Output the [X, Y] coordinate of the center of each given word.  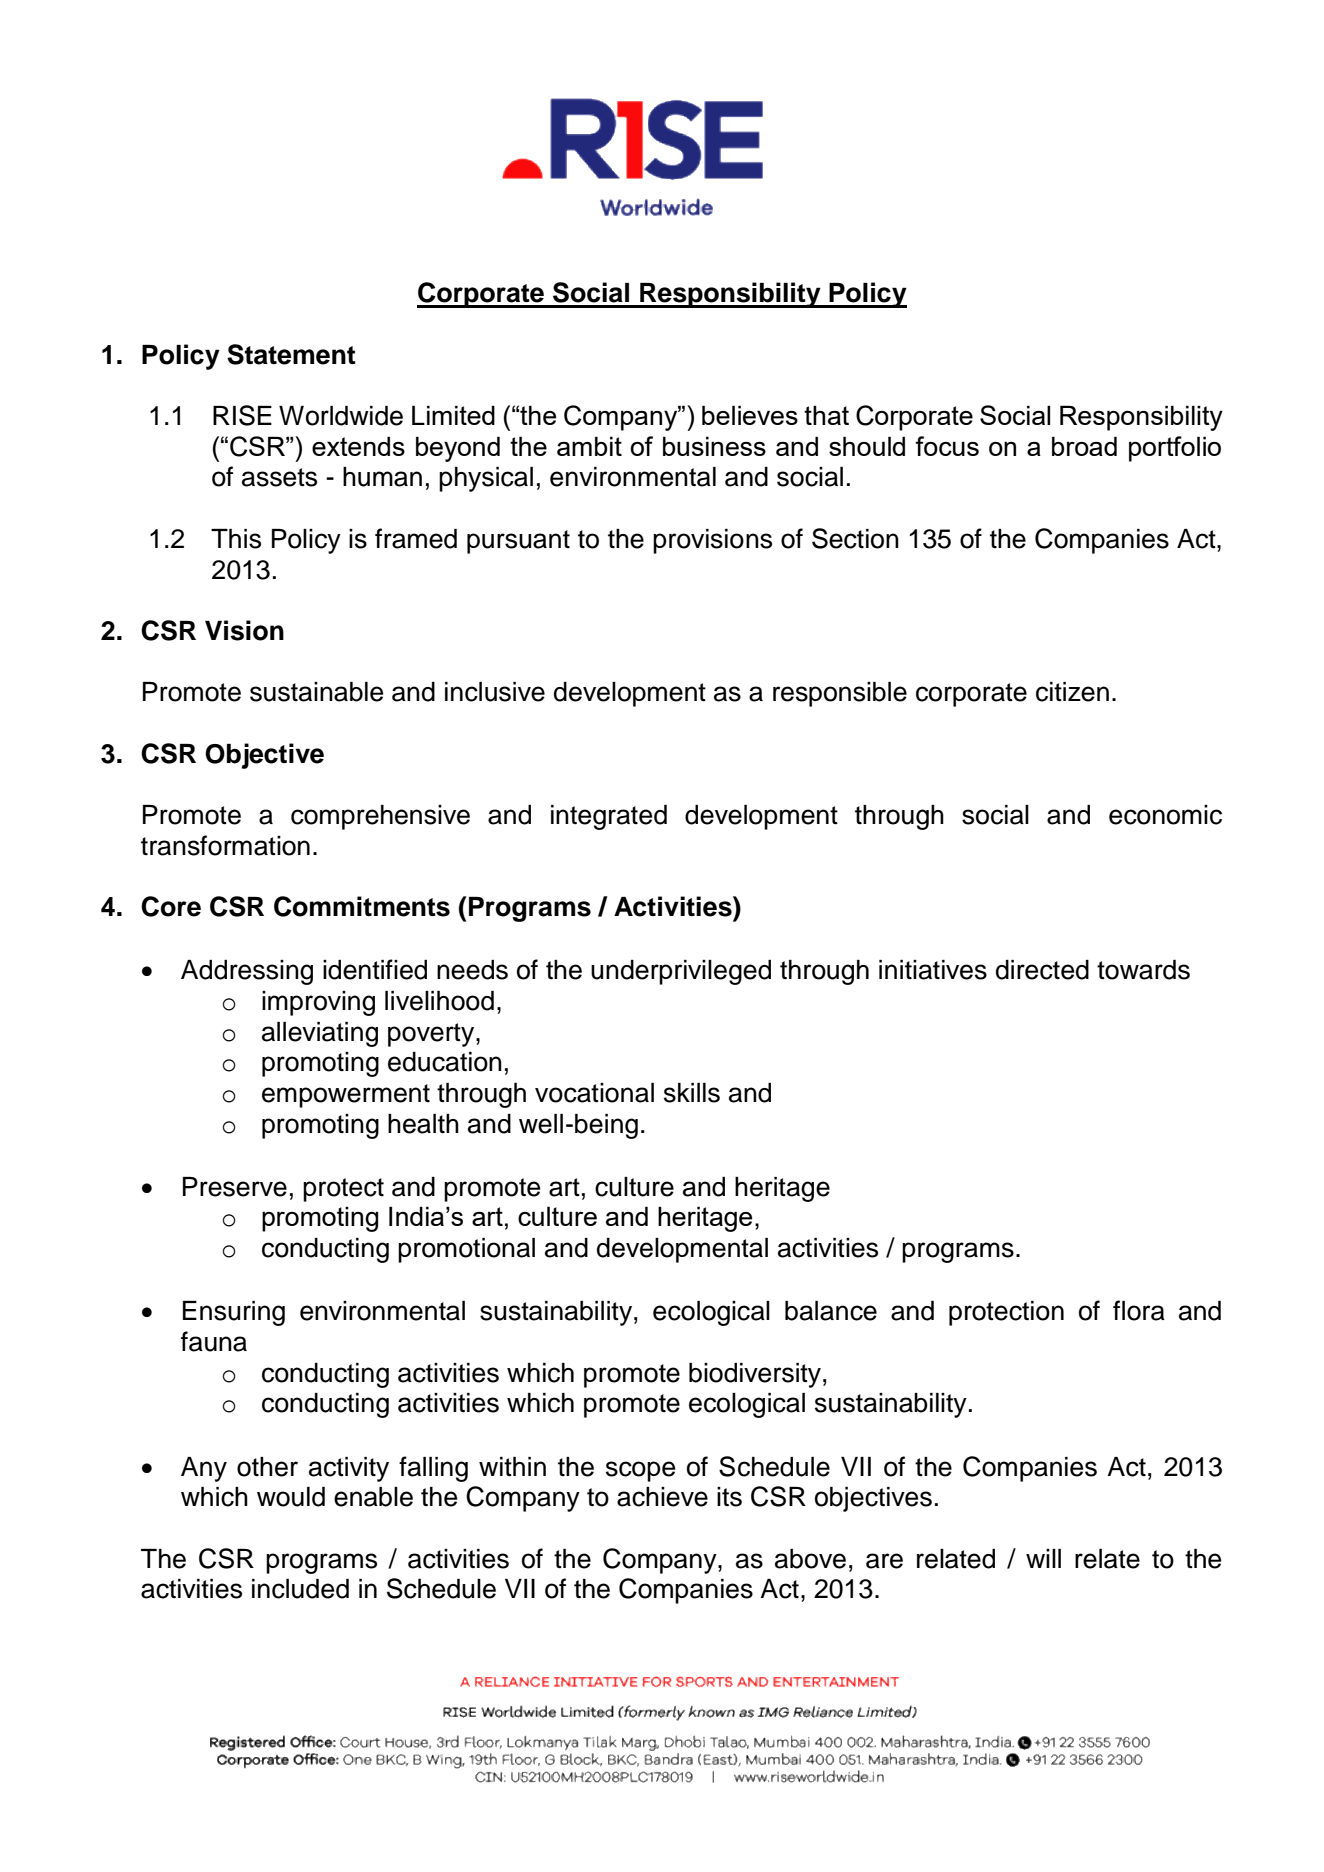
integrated [609, 817]
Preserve [235, 1187]
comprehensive [380, 817]
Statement [291, 354]
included [300, 1589]
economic [1165, 815]
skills [692, 1093]
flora [1139, 1310]
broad [1084, 446]
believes [750, 415]
